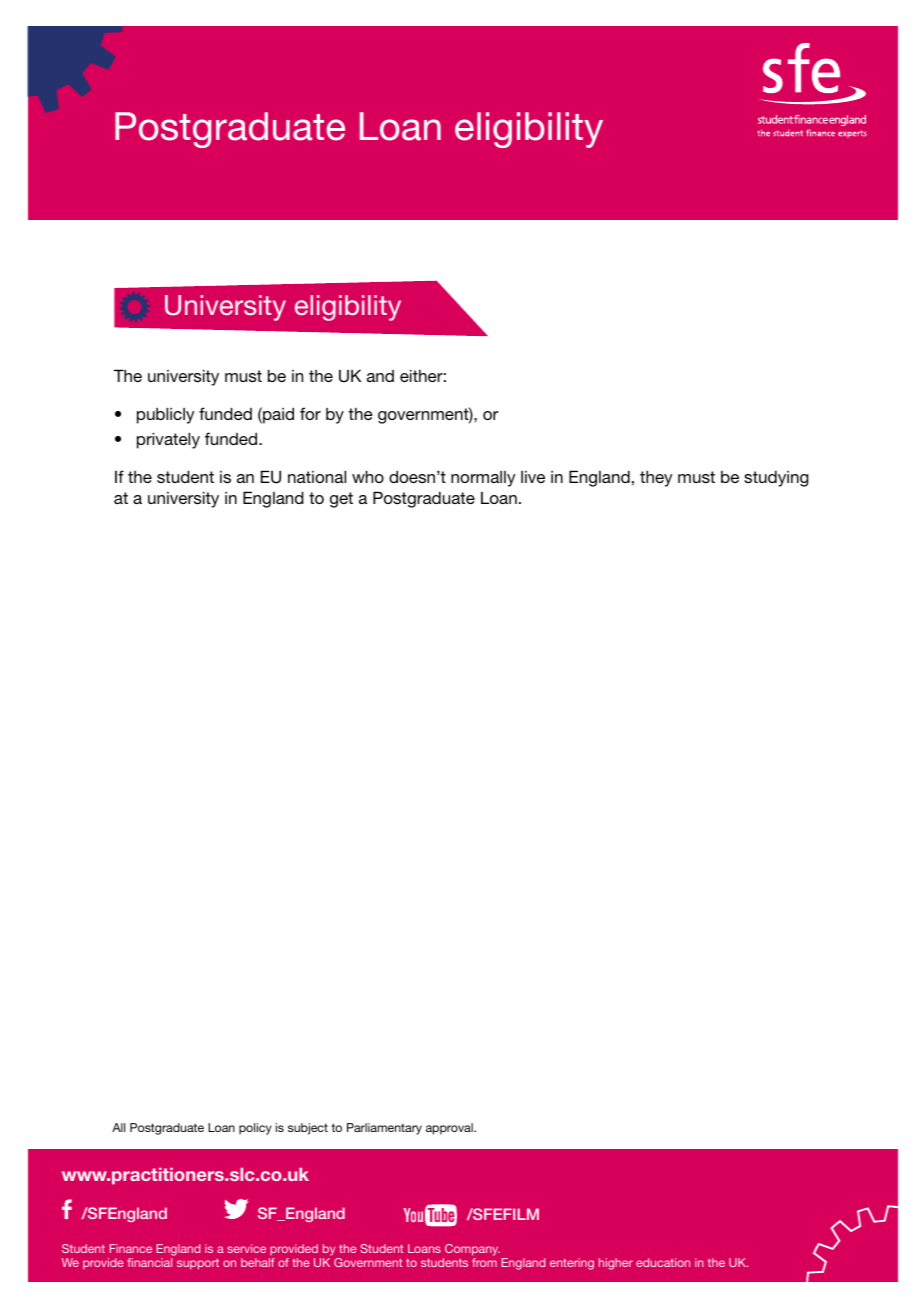  I want to click on support, so click(198, 1264).
